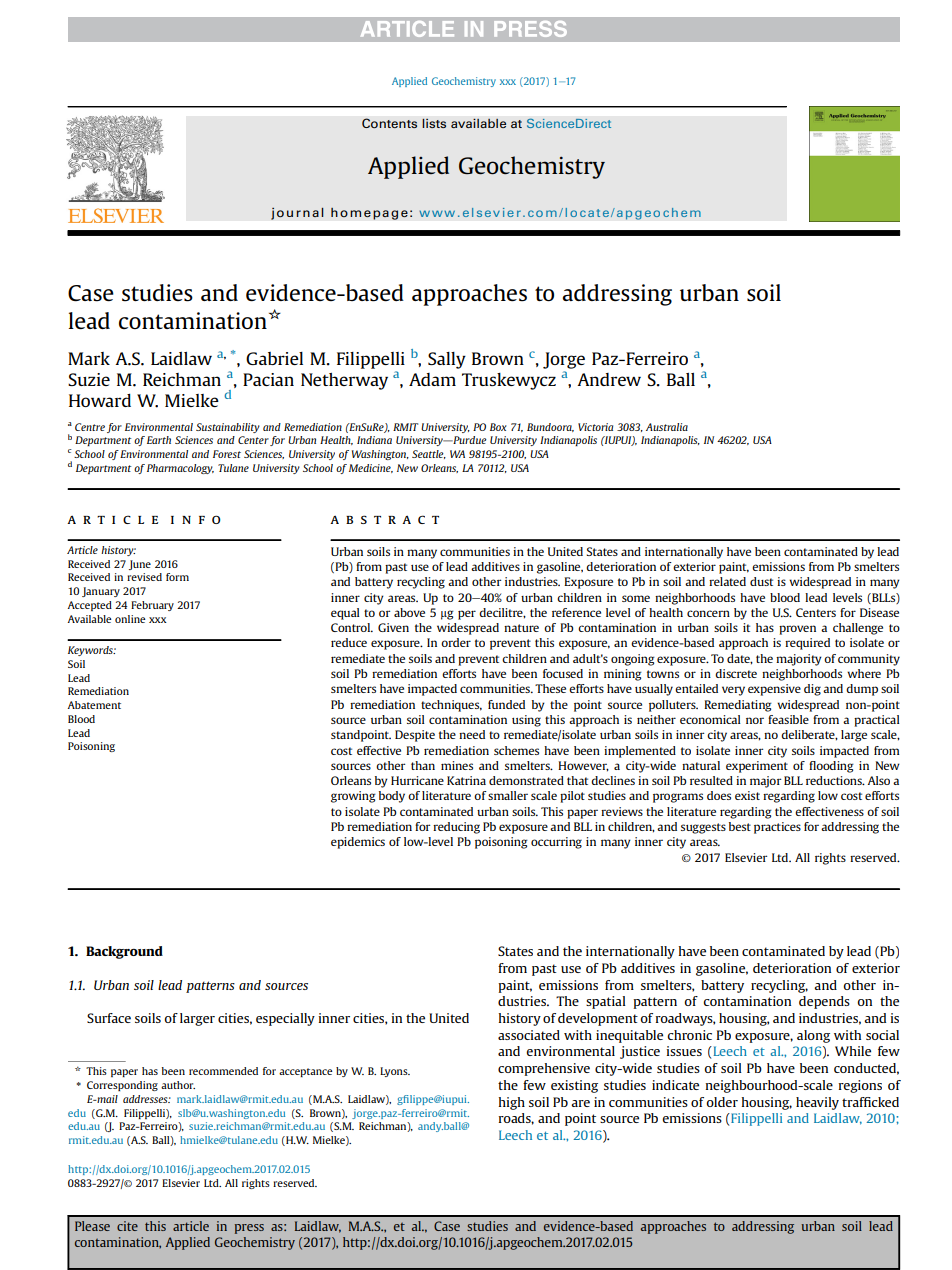 This screenshot has width=952, height=1270. I want to click on lists, so click(434, 123).
